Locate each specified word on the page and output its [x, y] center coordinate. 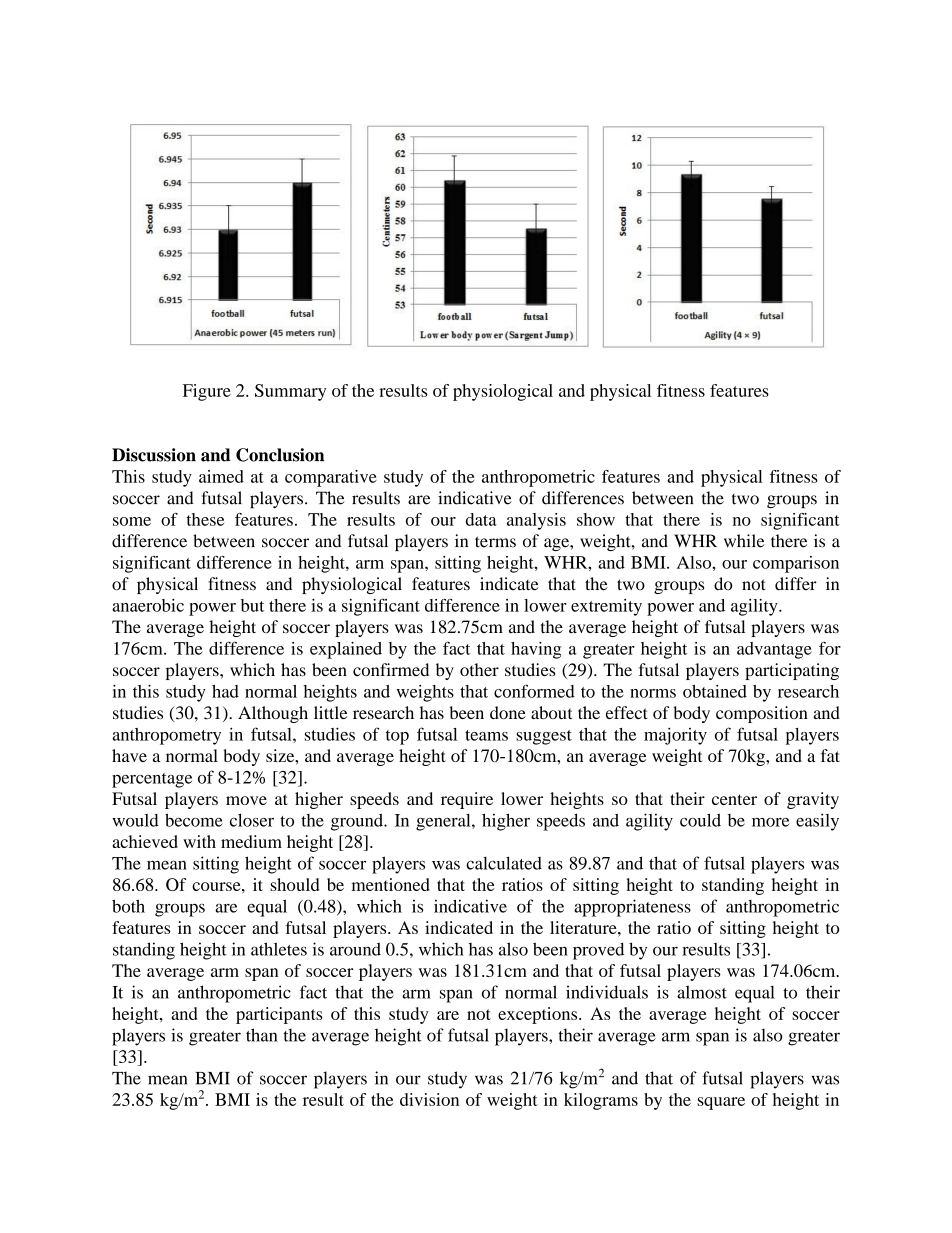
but [252, 605]
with [199, 841]
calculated [504, 863]
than [261, 1035]
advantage [774, 650]
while [744, 541]
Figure [207, 392]
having [536, 650]
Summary [290, 392]
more [770, 822]
